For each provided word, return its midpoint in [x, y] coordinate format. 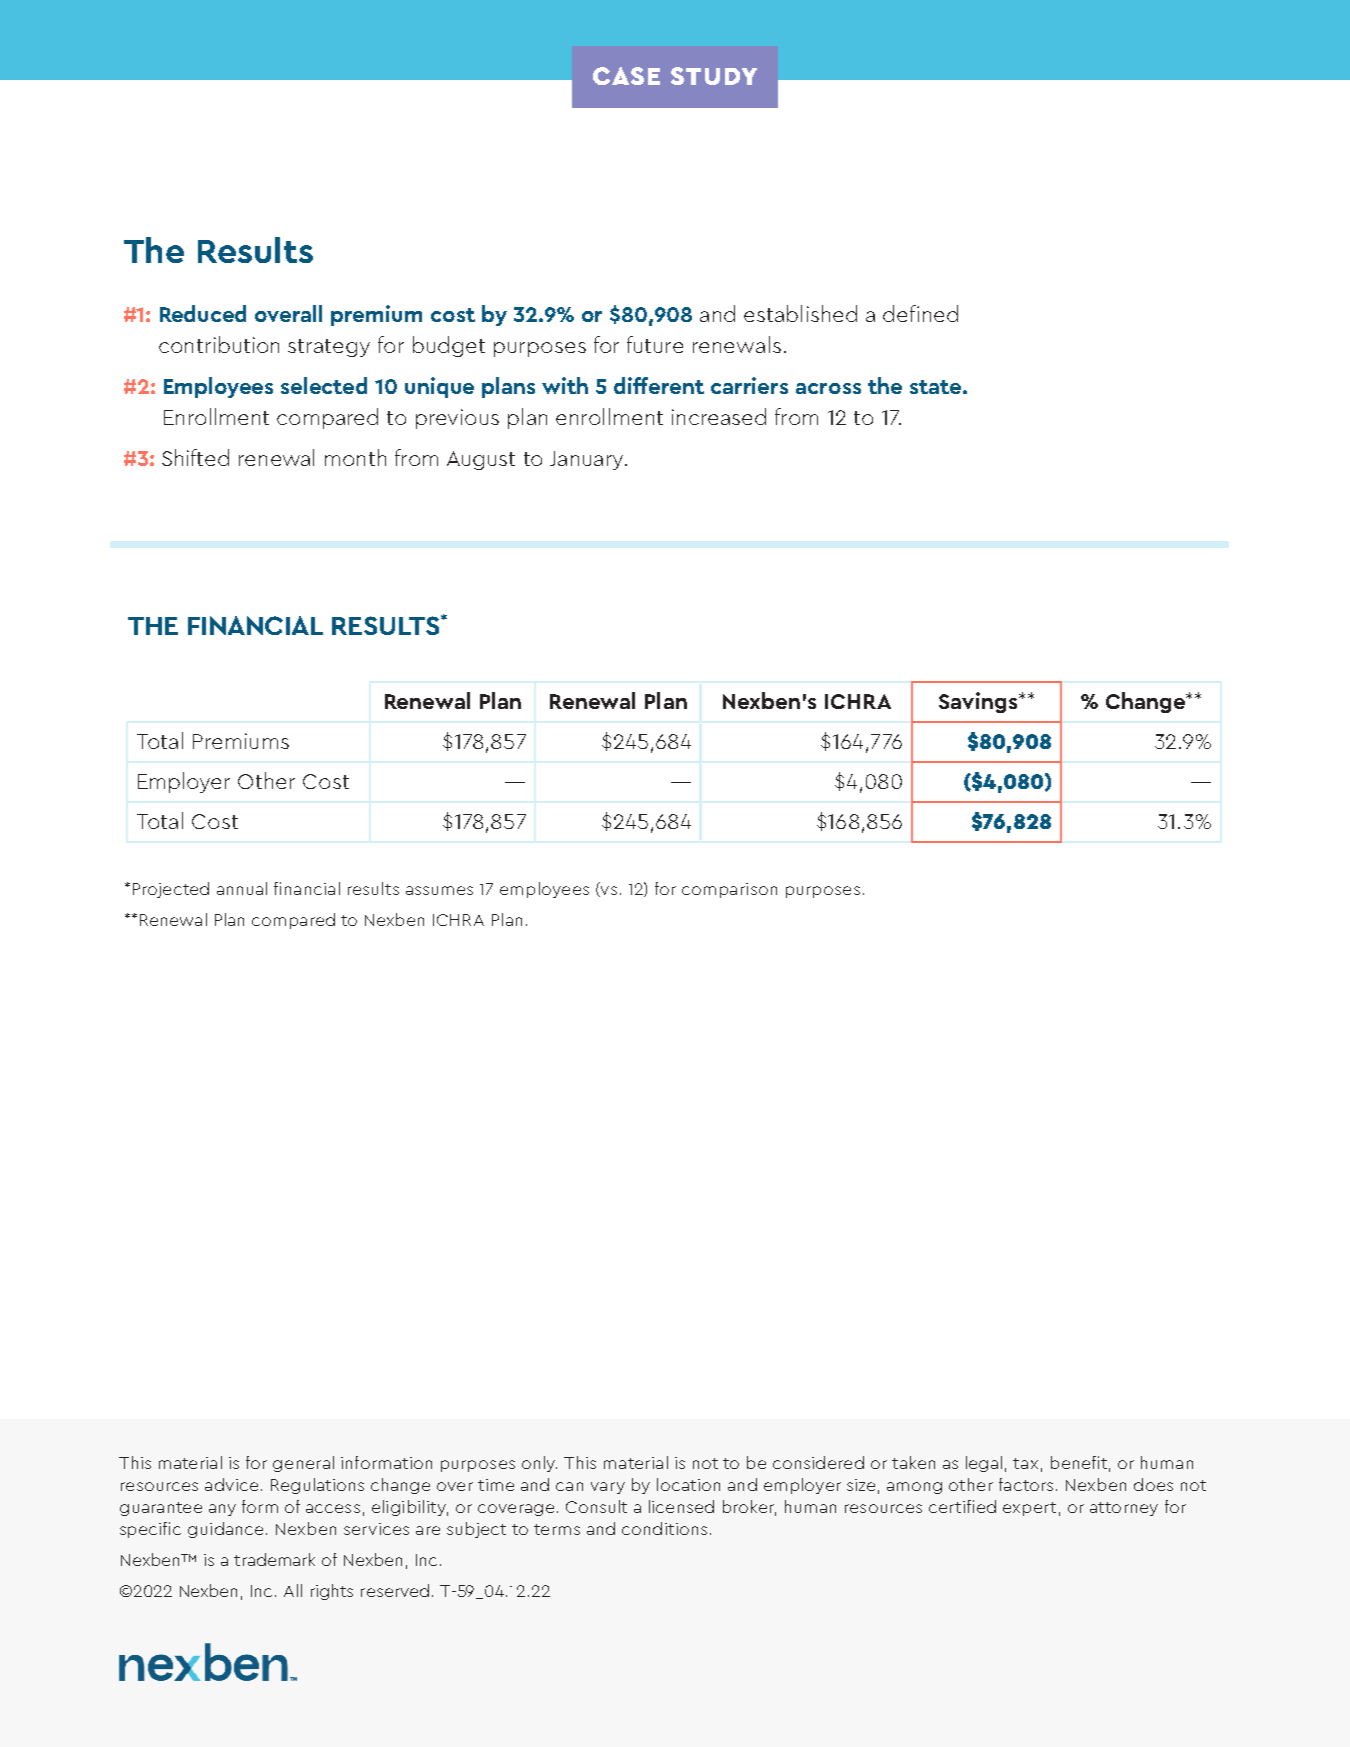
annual [242, 888]
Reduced [203, 313]
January [588, 460]
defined [920, 313]
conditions [664, 1528]
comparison [729, 890]
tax [1025, 1463]
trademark [274, 1559]
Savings [979, 702]
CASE [626, 76]
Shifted [195, 457]
